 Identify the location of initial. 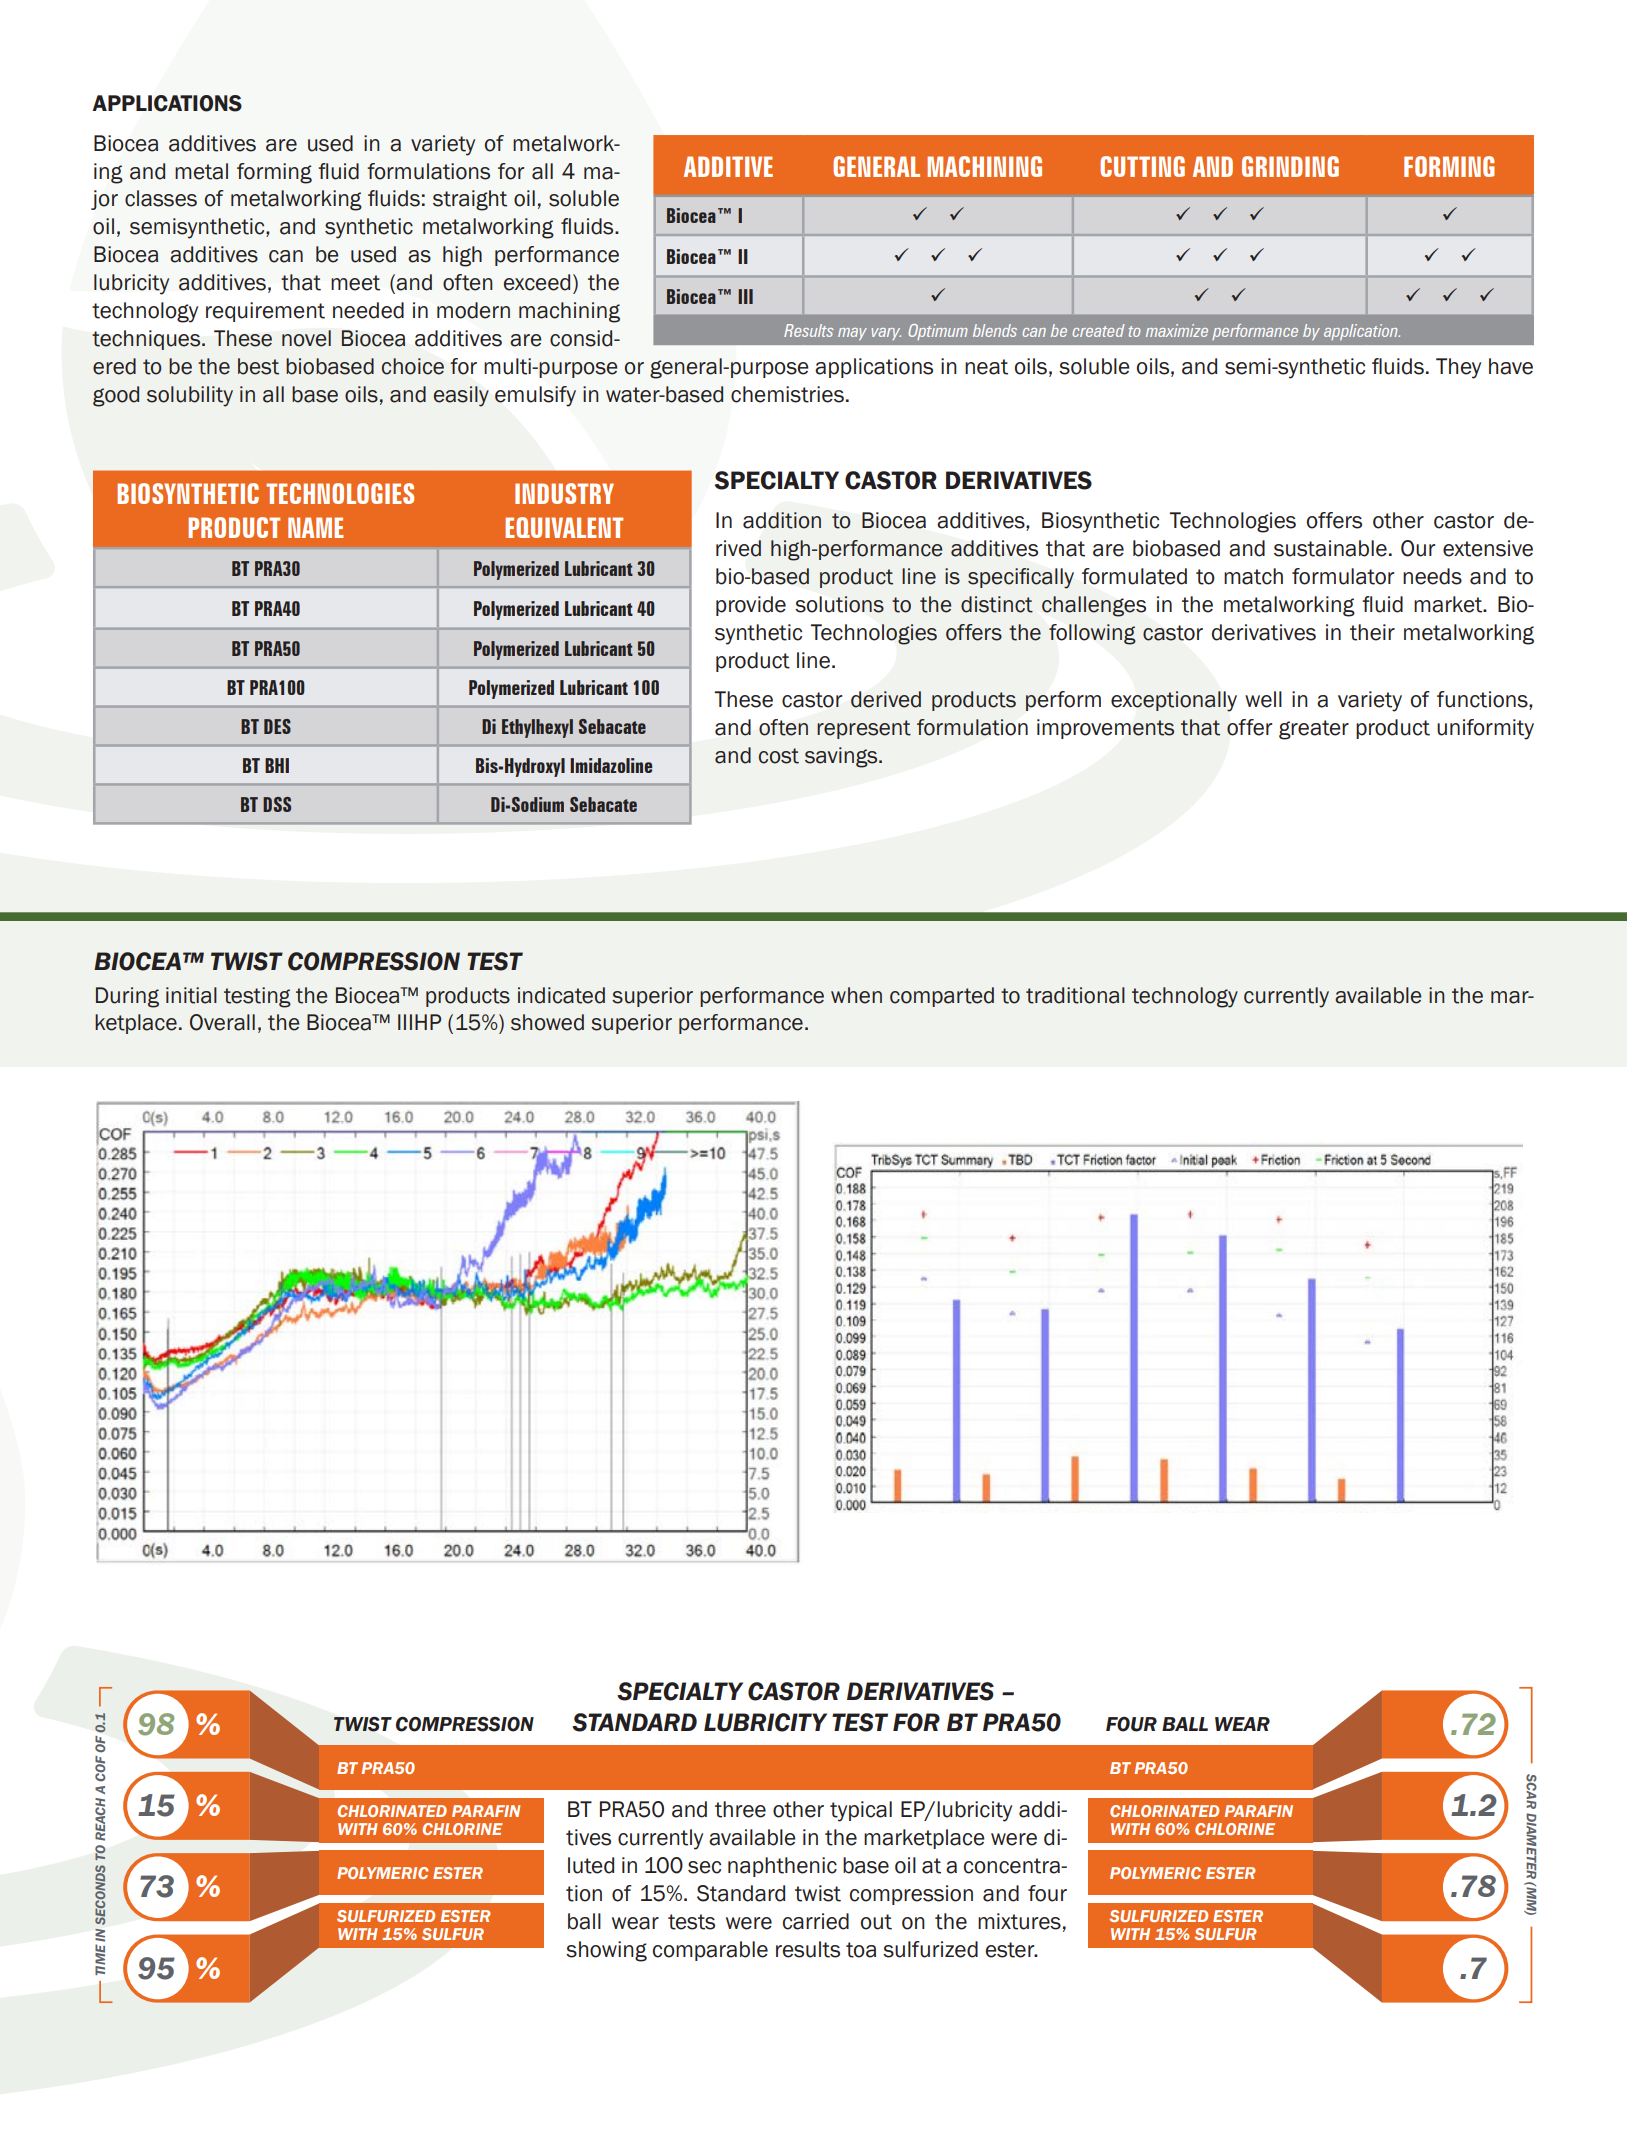
(191, 995).
